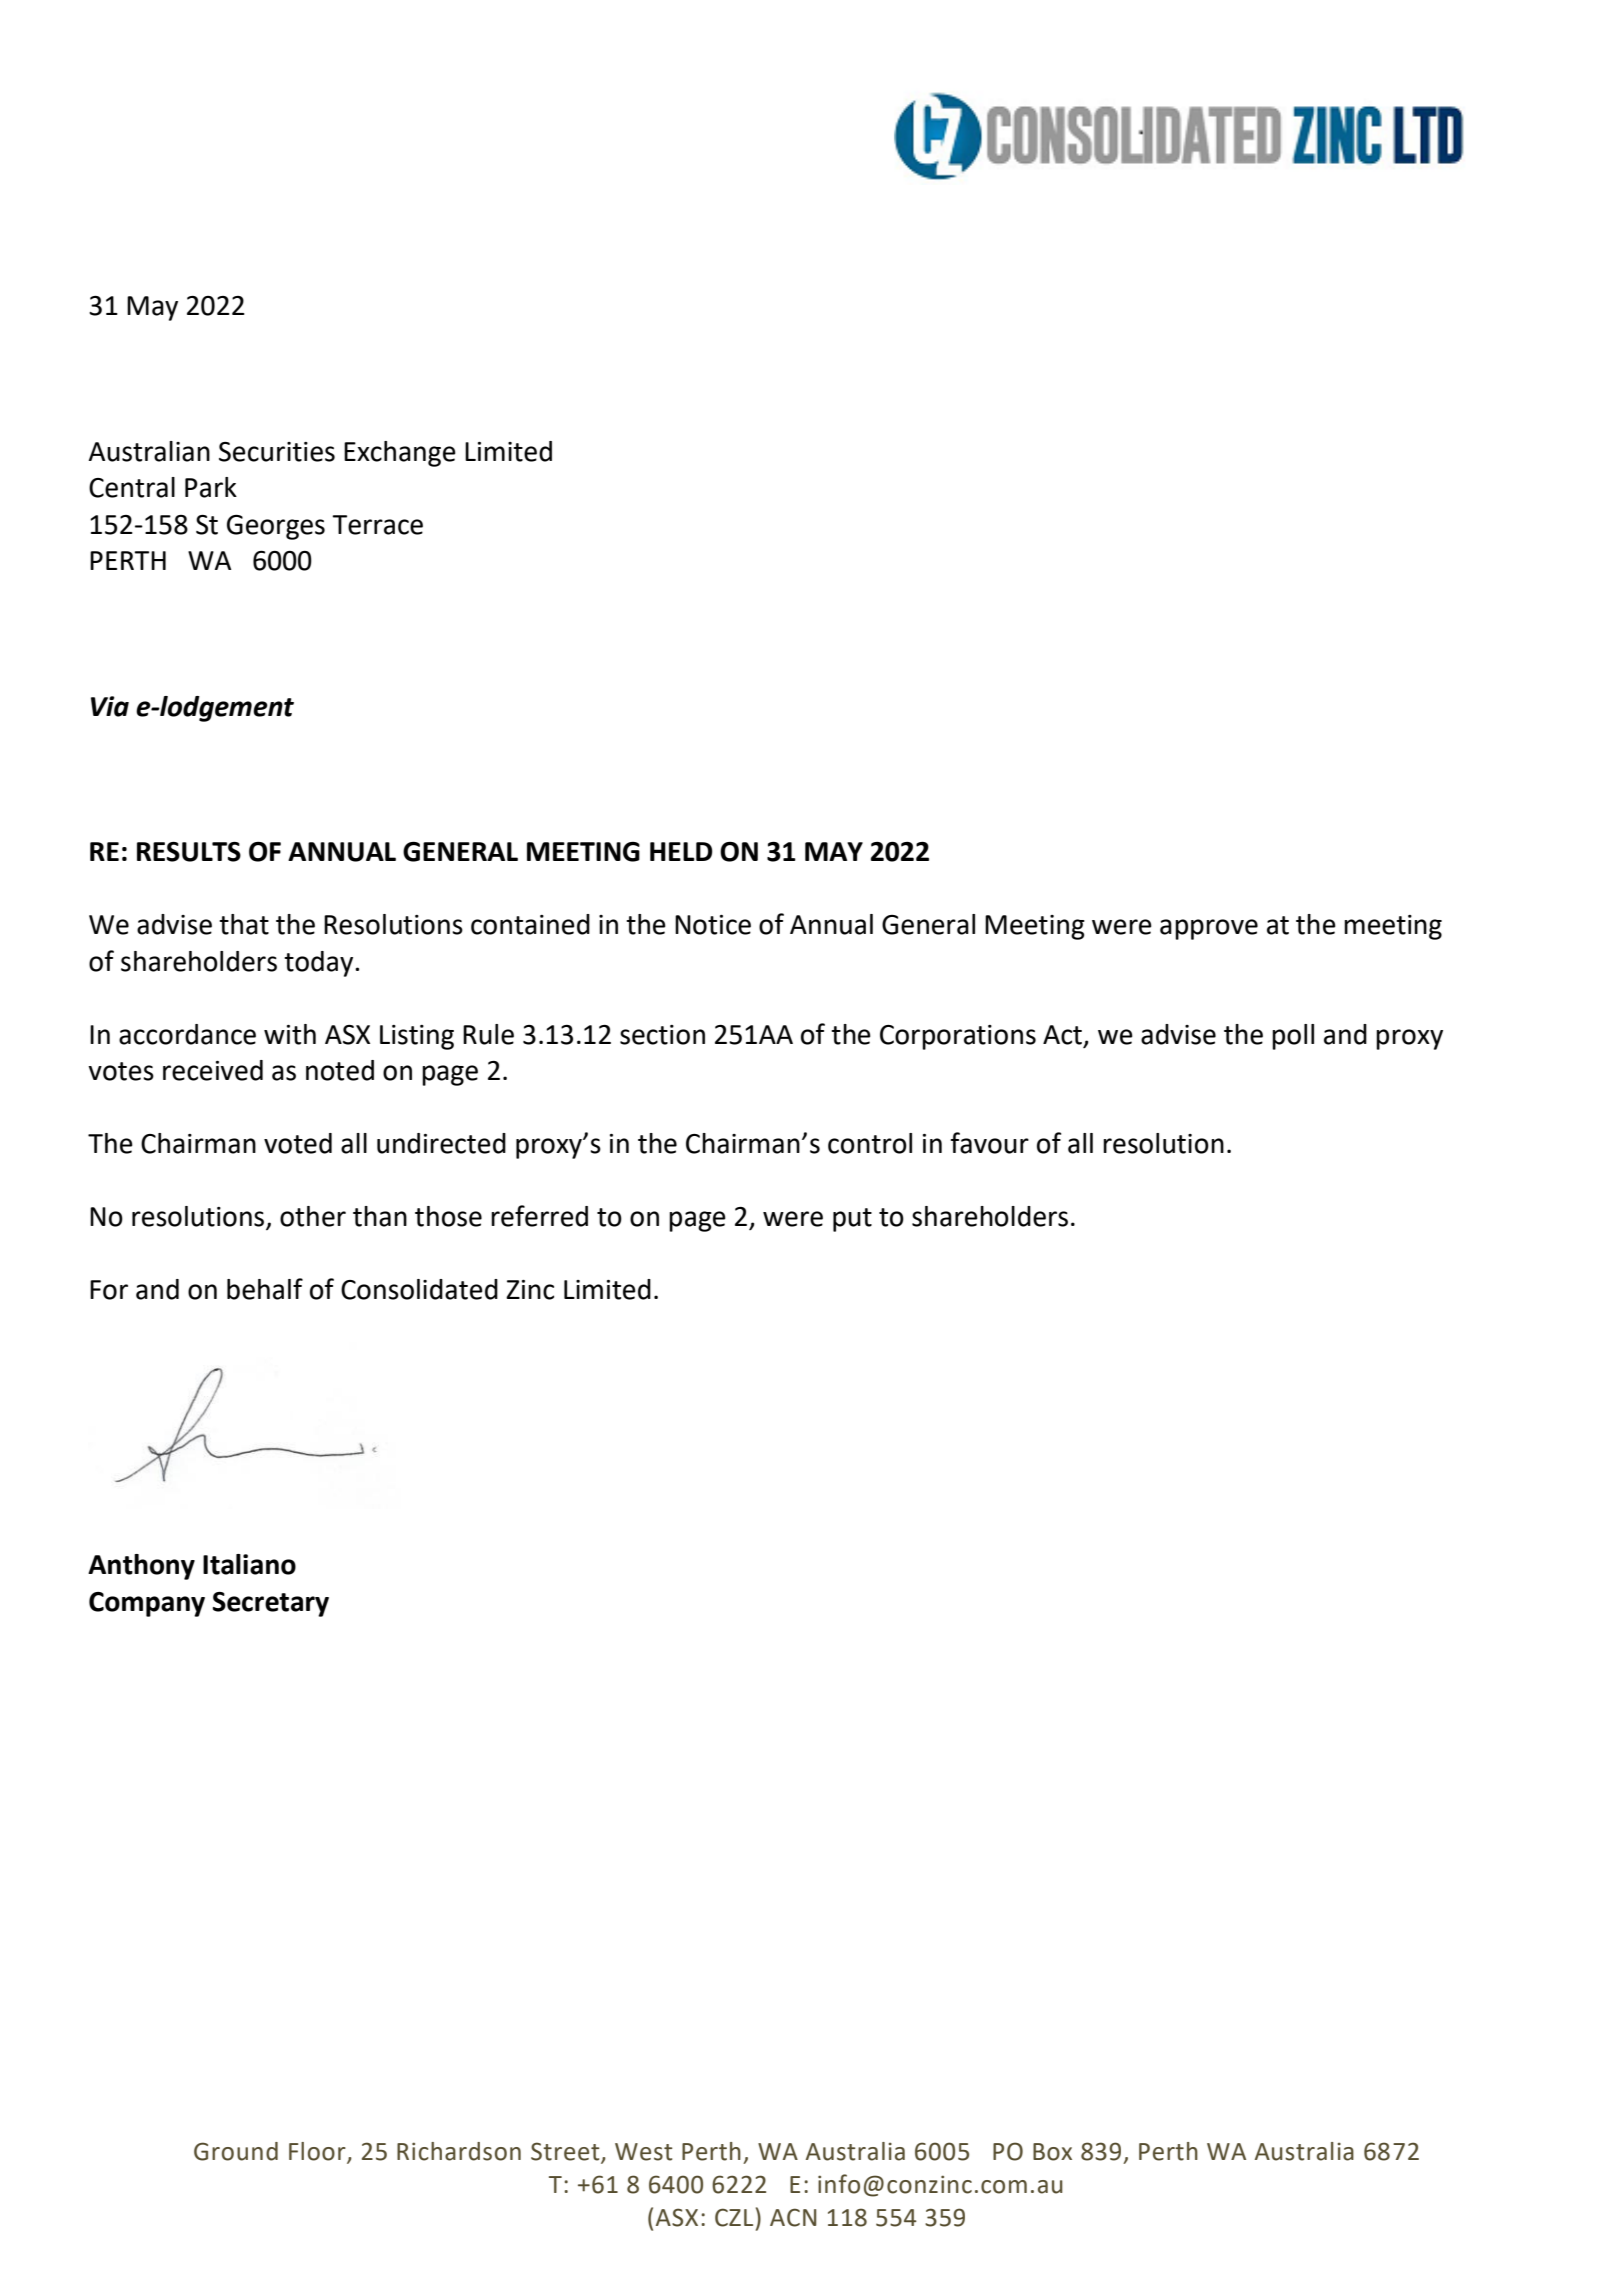 The width and height of the screenshot is (1614, 2283). Describe the element at coordinates (852, 1220) in the screenshot. I see `put` at that location.
